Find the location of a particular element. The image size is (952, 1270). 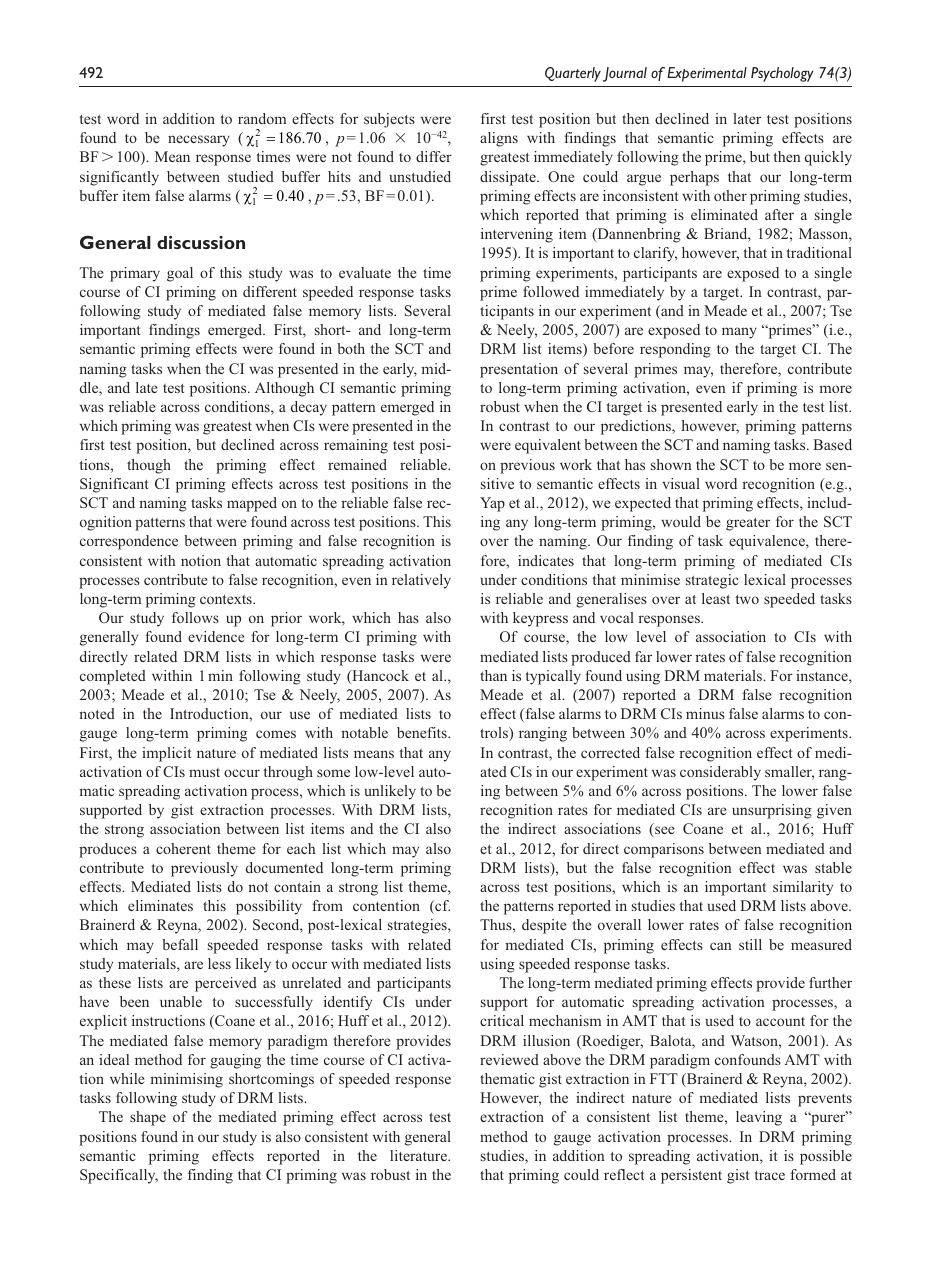

benefits is located at coordinates (423, 732).
